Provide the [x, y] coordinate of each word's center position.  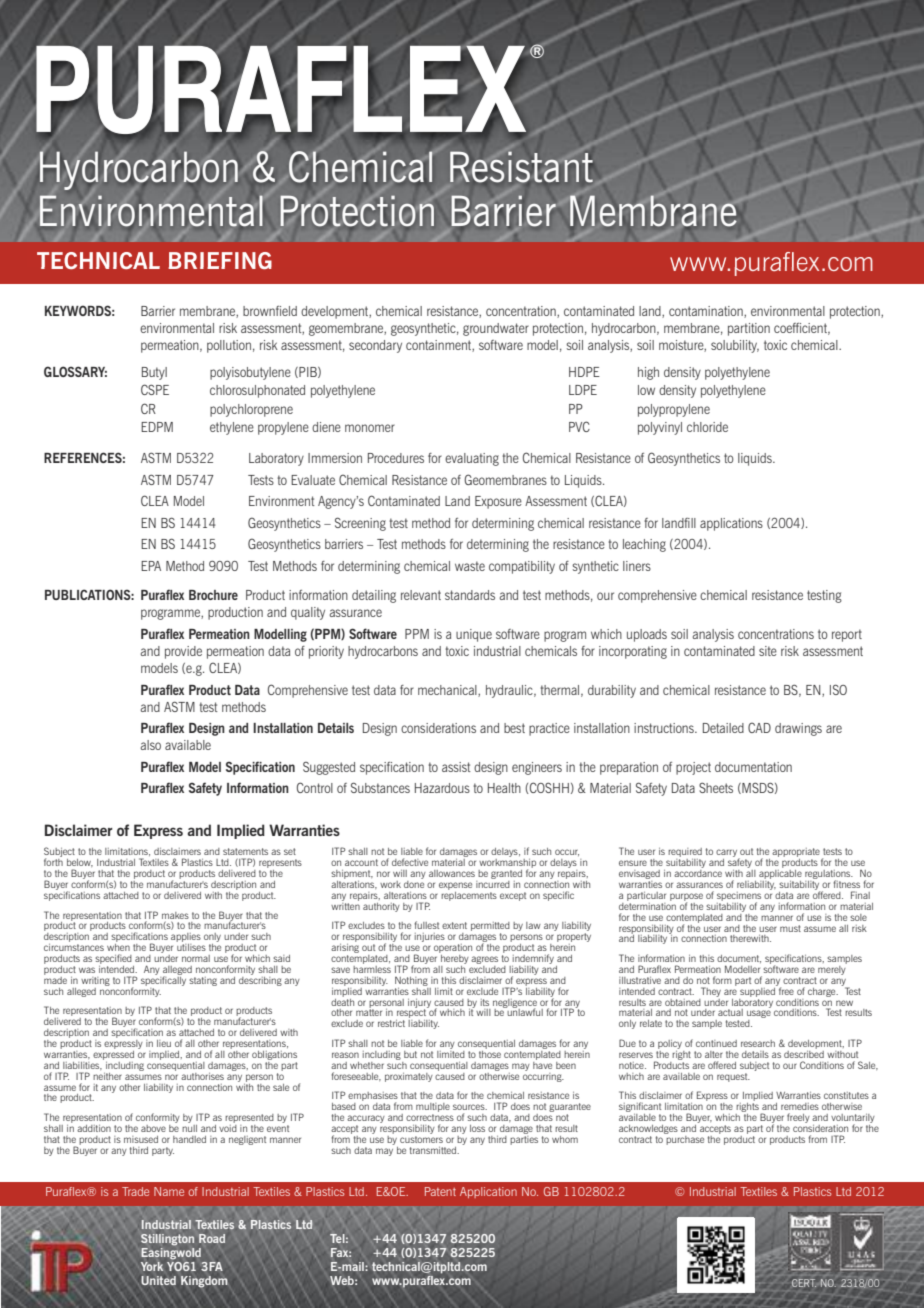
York [152, 1266]
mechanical [448, 691]
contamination [707, 312]
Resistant [521, 167]
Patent [440, 1191]
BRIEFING [220, 260]
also [150, 745]
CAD [759, 727]
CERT [804, 1283]
